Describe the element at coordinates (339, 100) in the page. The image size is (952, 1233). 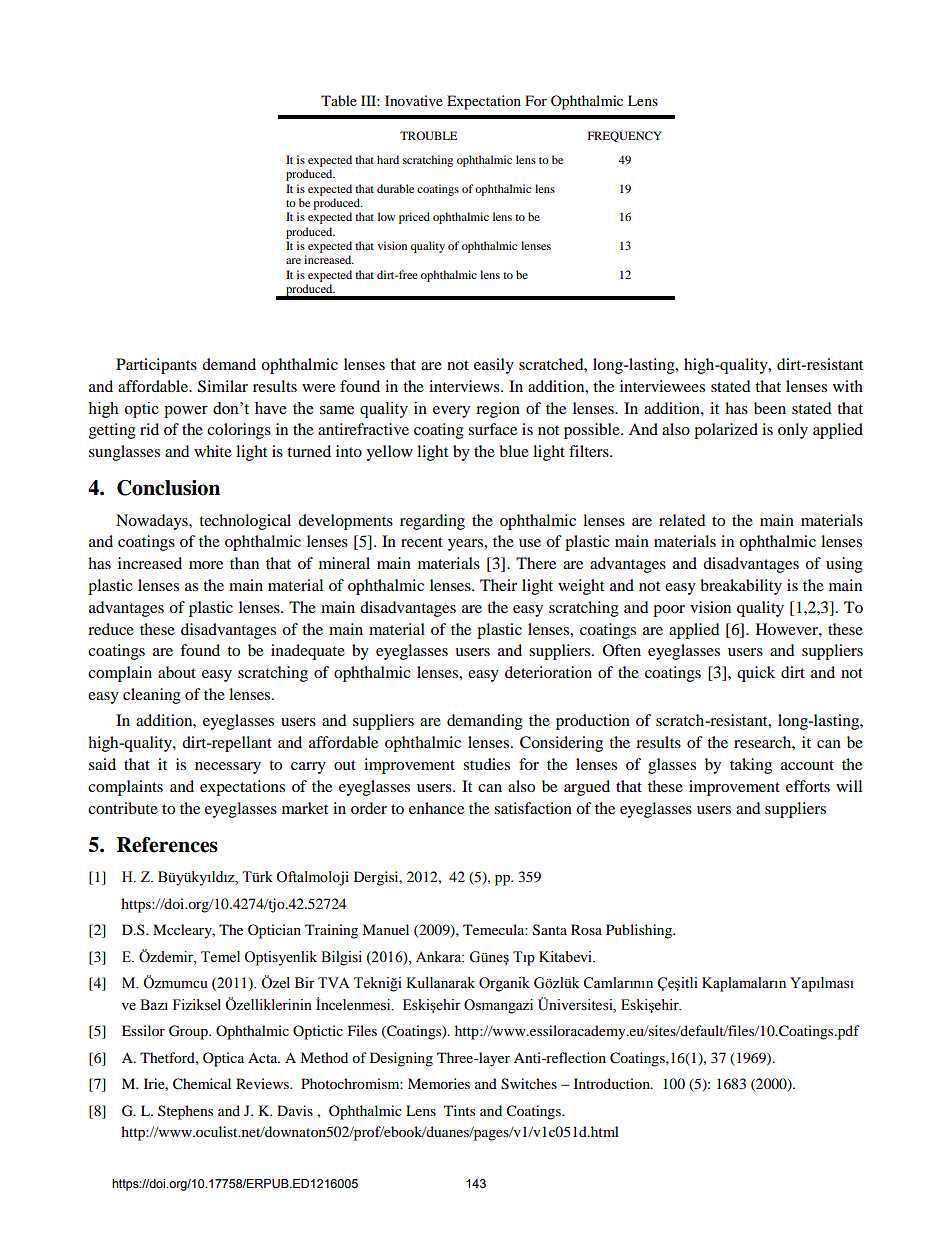
I see `Table` at that location.
